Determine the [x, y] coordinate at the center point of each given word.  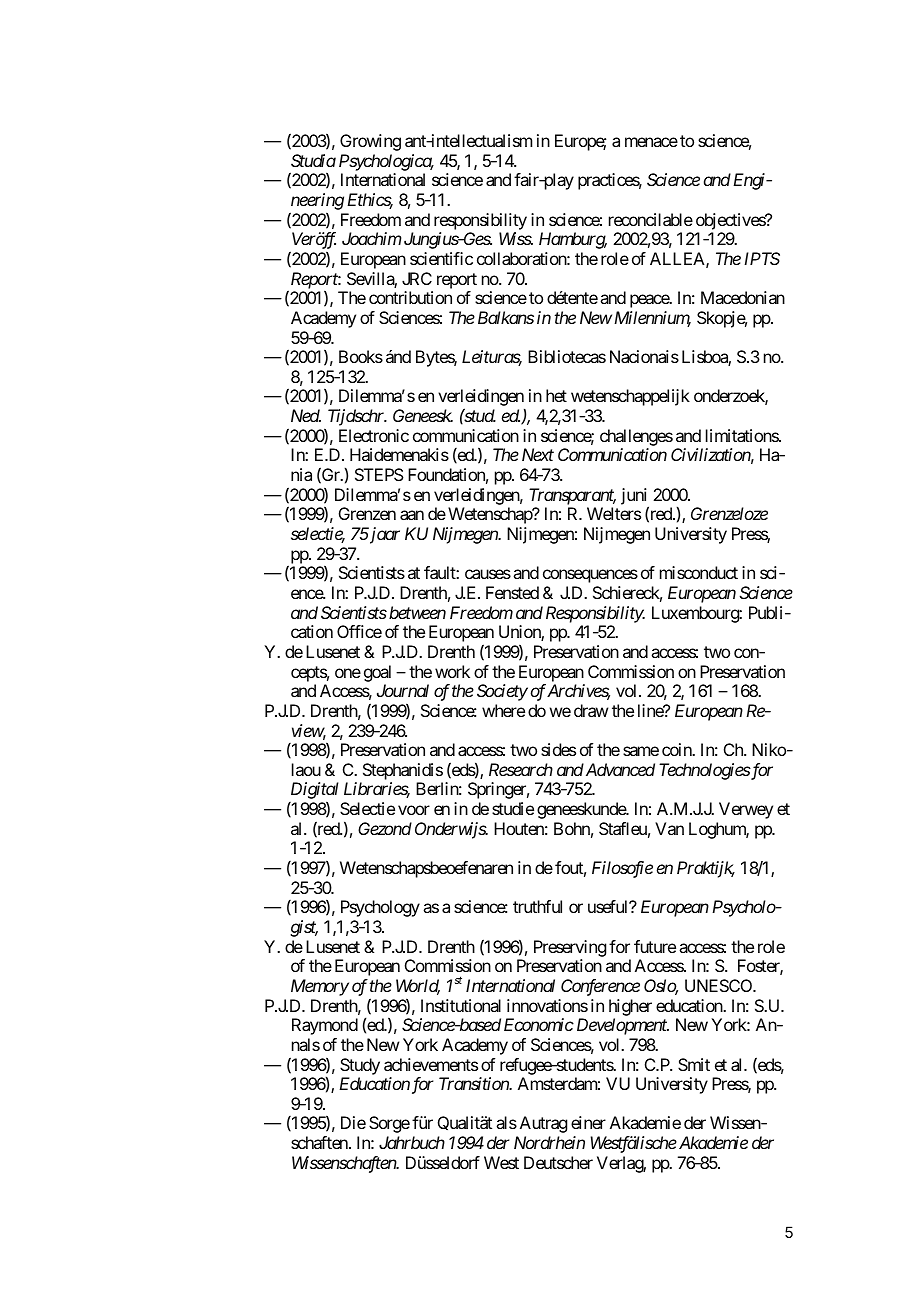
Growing [370, 142]
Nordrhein [549, 1142]
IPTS [762, 258]
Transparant [572, 496]
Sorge [389, 1124]
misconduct [699, 572]
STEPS [379, 474]
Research [521, 769]
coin [678, 749]
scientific [441, 258]
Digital [314, 792]
